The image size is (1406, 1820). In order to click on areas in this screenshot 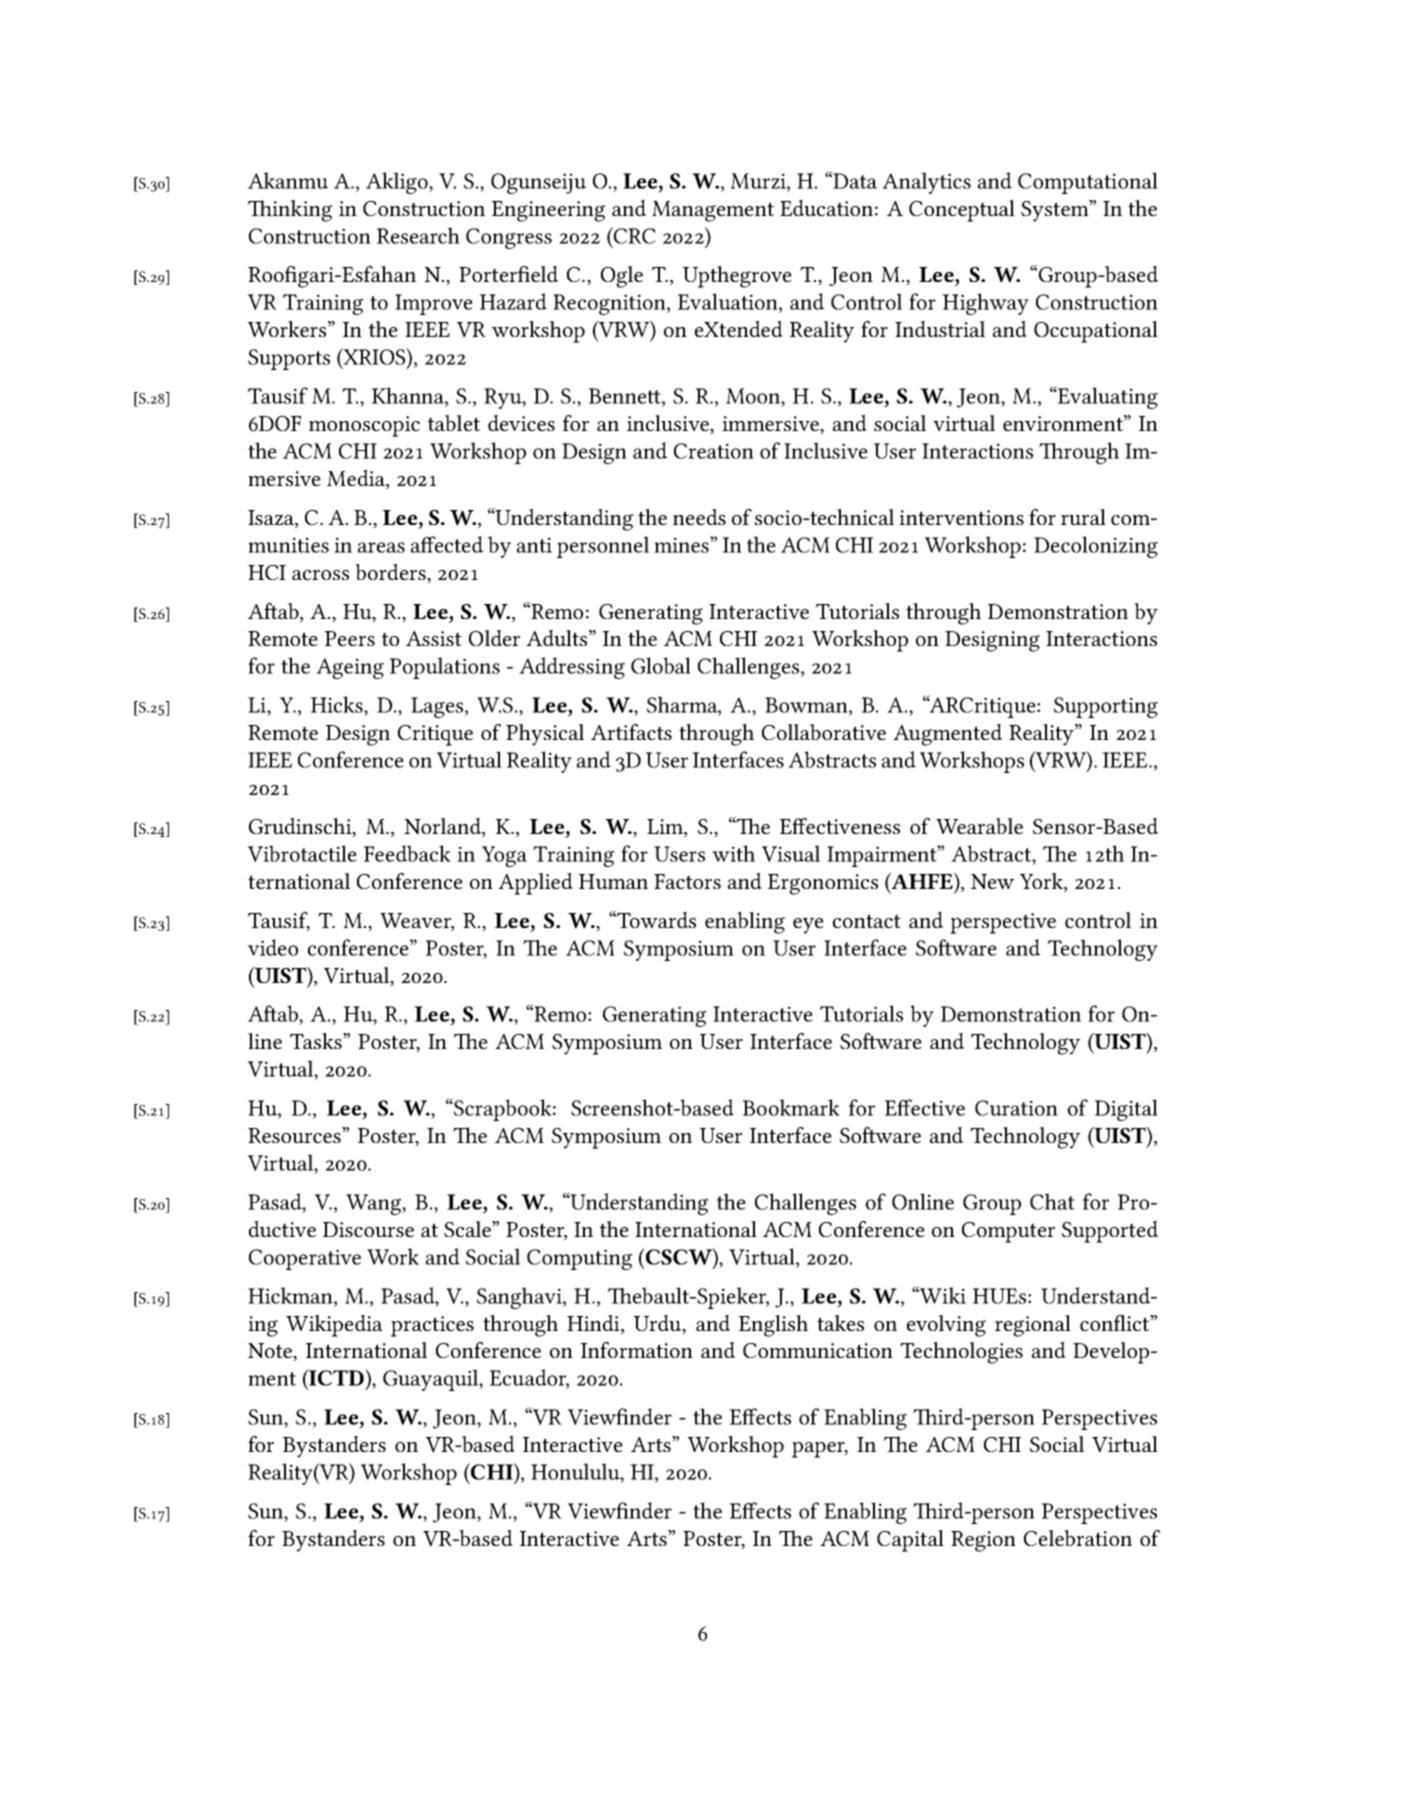, I will do `click(381, 547)`.
